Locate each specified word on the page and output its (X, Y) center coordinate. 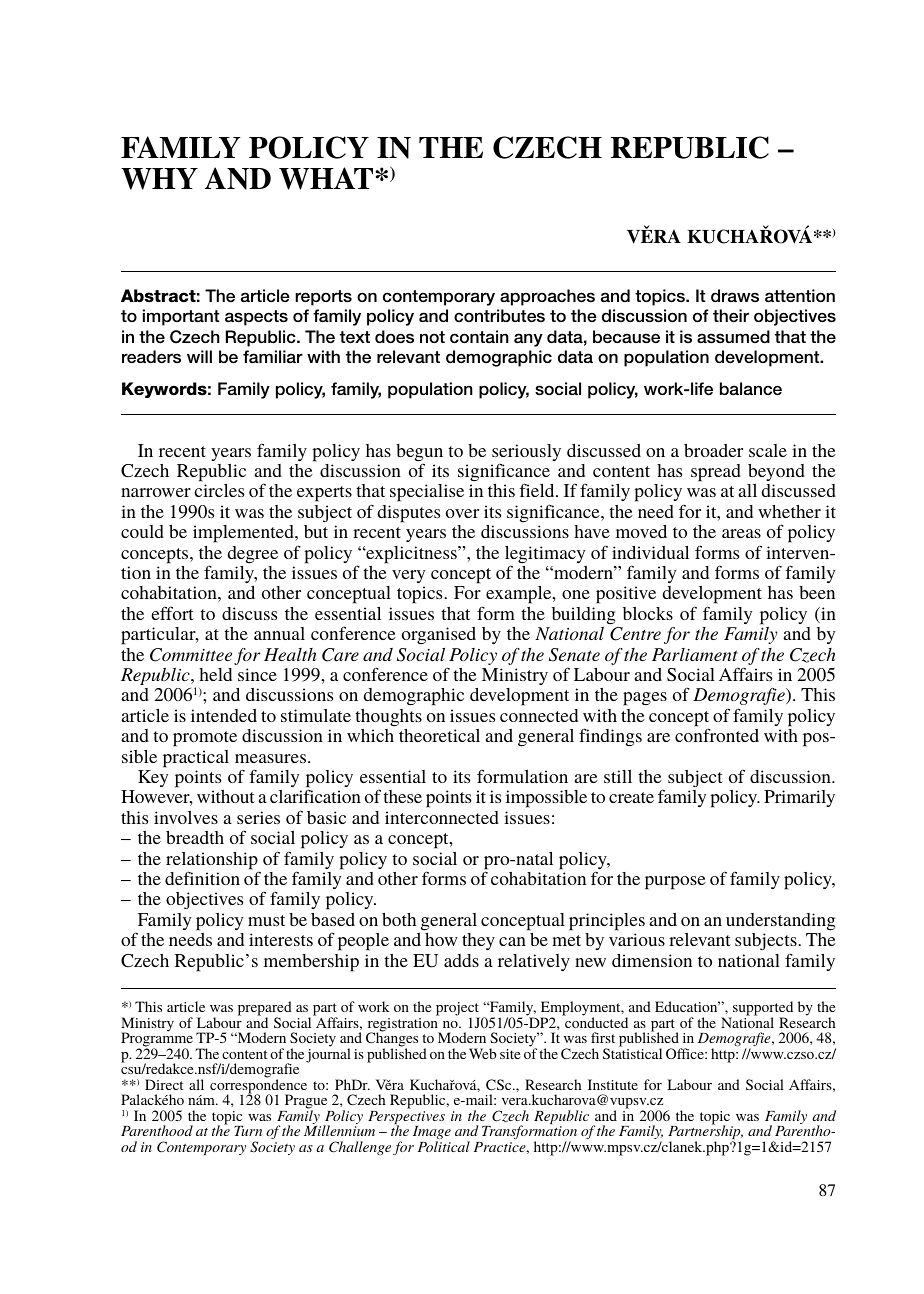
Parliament (695, 654)
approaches (547, 297)
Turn (248, 1131)
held (215, 674)
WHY (159, 179)
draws (735, 295)
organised (439, 635)
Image (432, 1134)
